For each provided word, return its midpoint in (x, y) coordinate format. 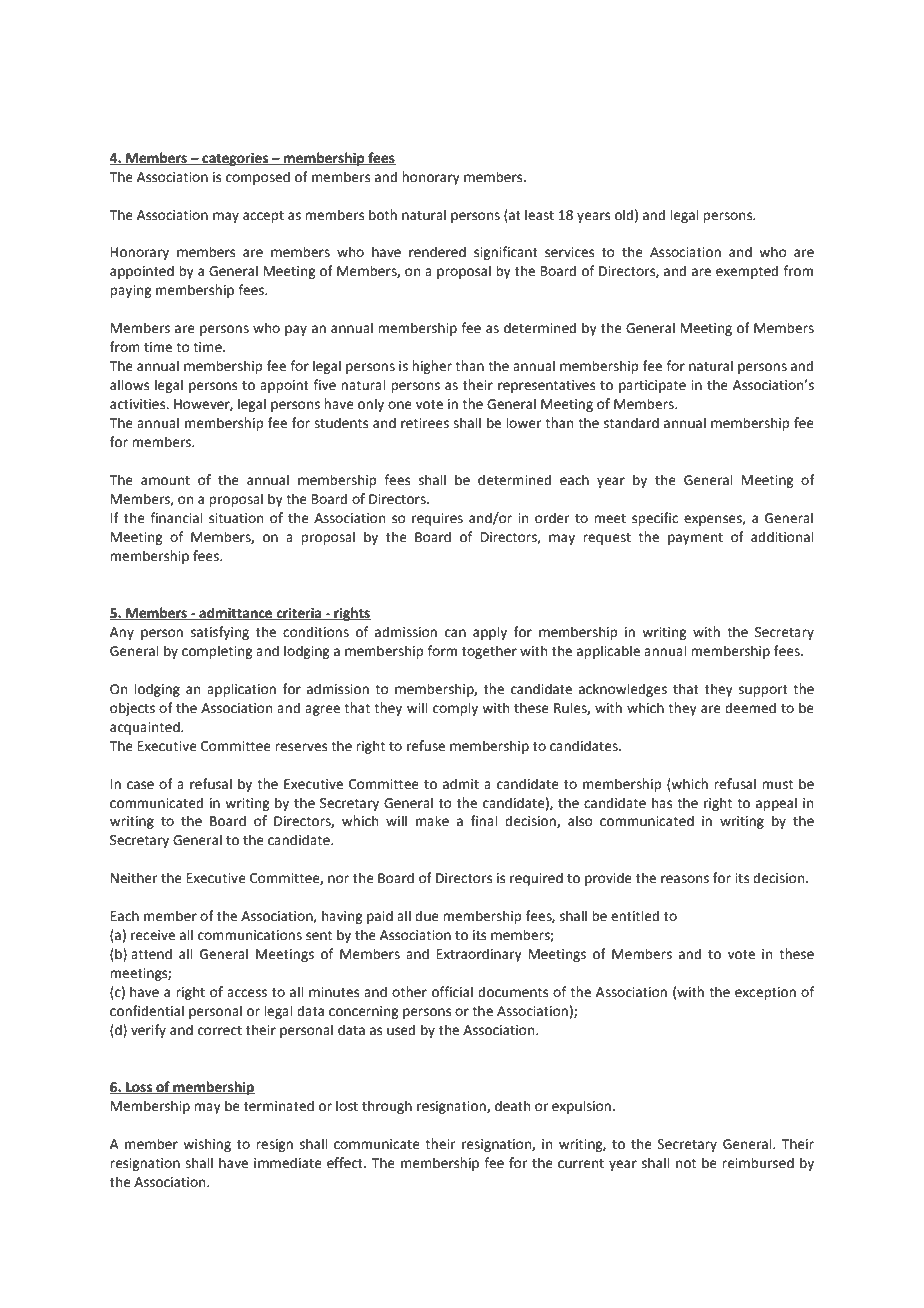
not (686, 1164)
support (763, 691)
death (512, 1106)
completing (217, 652)
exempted (747, 272)
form (442, 651)
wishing (207, 1145)
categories (235, 159)
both (383, 215)
